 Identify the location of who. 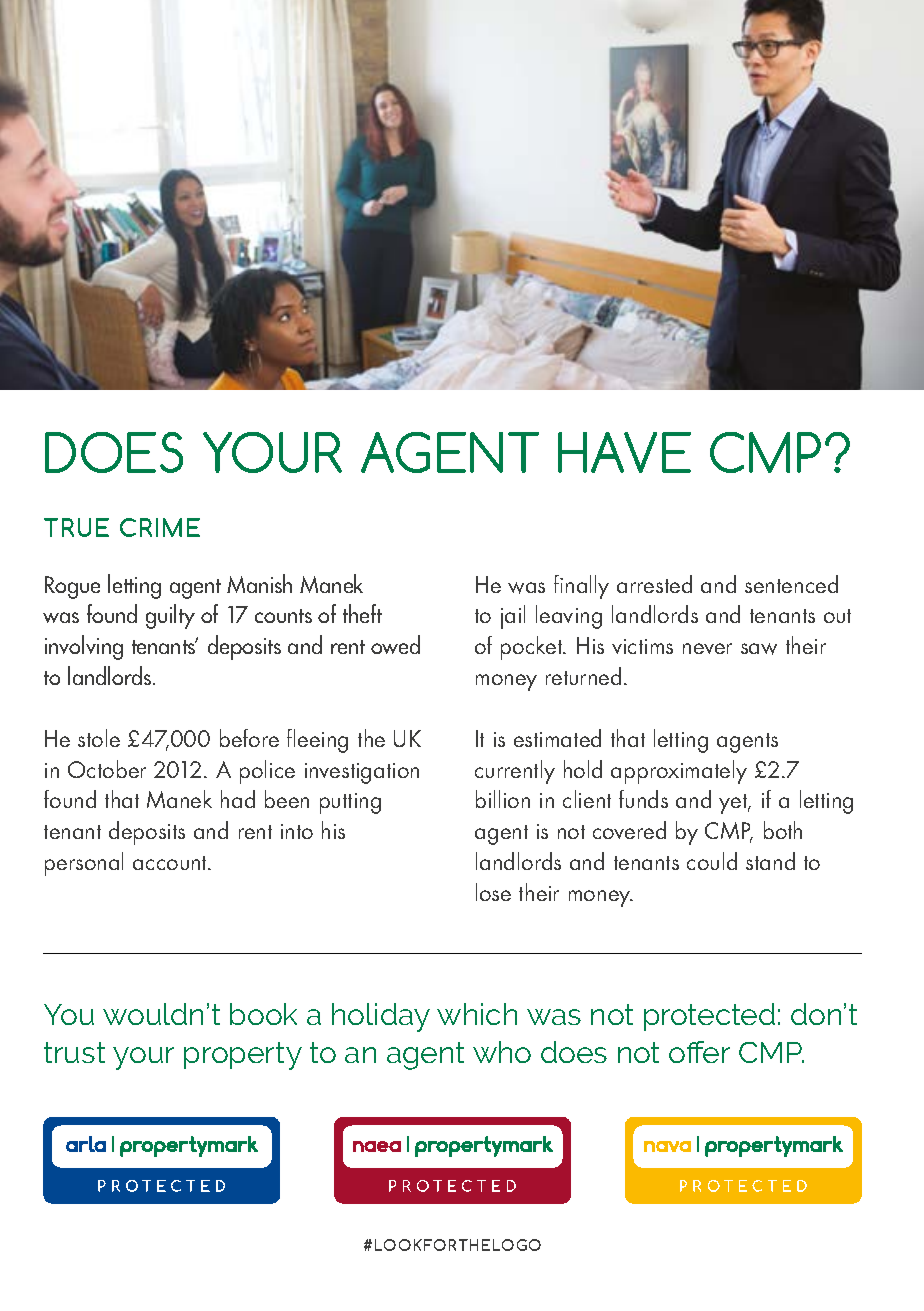
(502, 1052).
